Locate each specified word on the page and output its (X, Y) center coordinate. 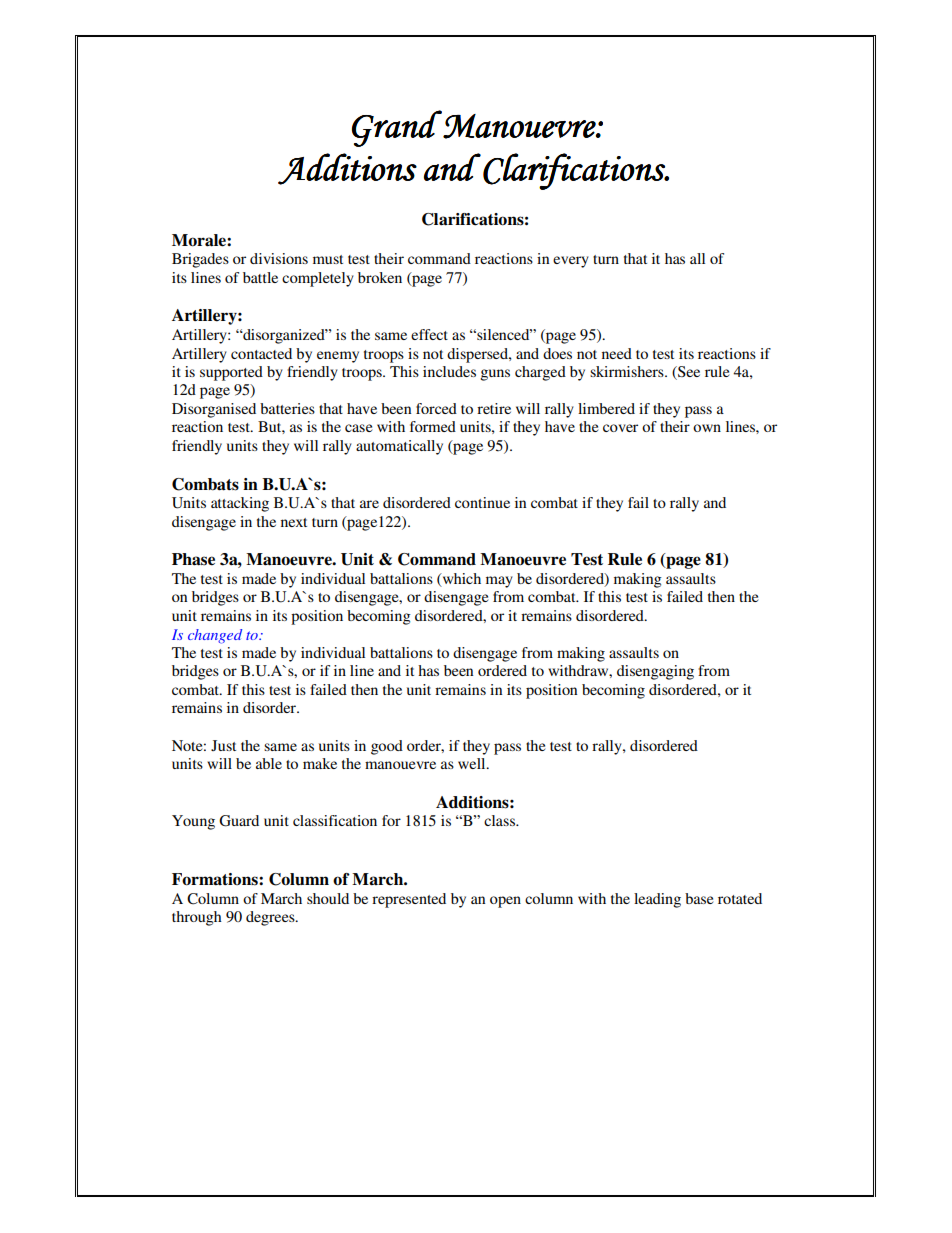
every (571, 262)
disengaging (655, 672)
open (505, 902)
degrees (271, 918)
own (707, 428)
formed (433, 426)
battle (260, 277)
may (499, 582)
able (269, 763)
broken (380, 277)
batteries (287, 408)
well (473, 763)
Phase (193, 559)
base (699, 898)
